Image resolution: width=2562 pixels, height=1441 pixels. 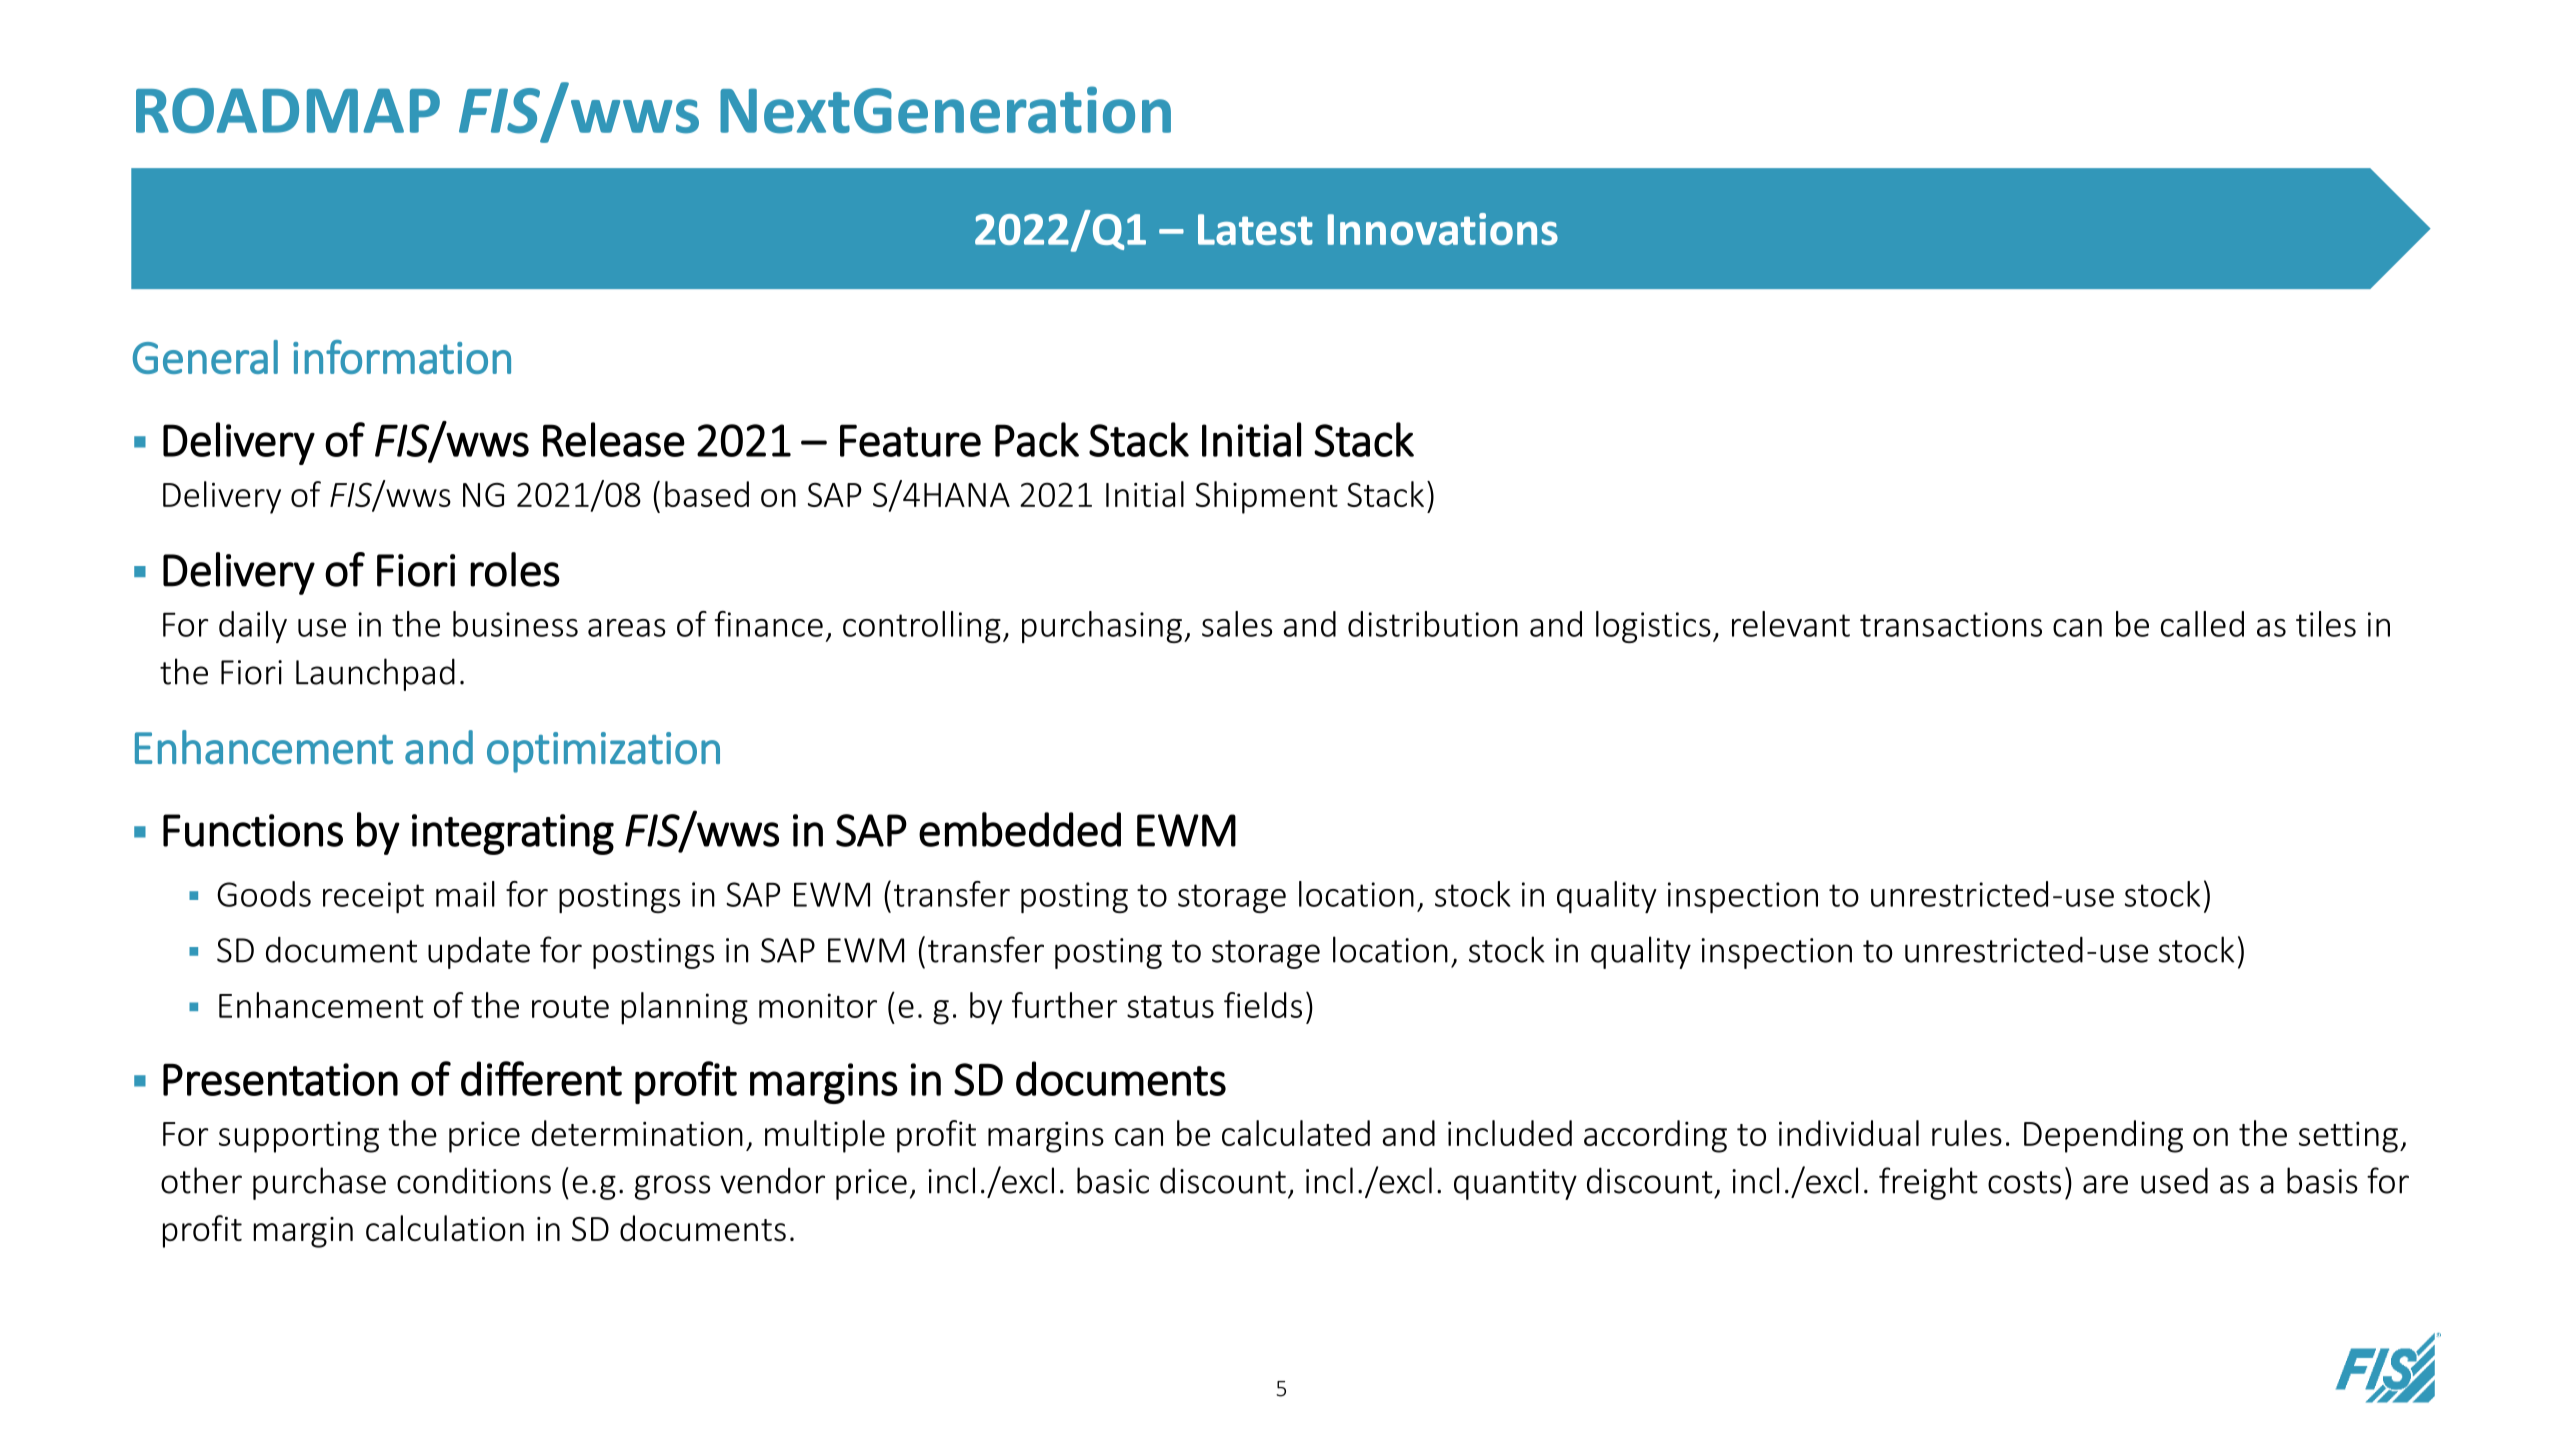 I want to click on Innovations, so click(x=1443, y=229).
